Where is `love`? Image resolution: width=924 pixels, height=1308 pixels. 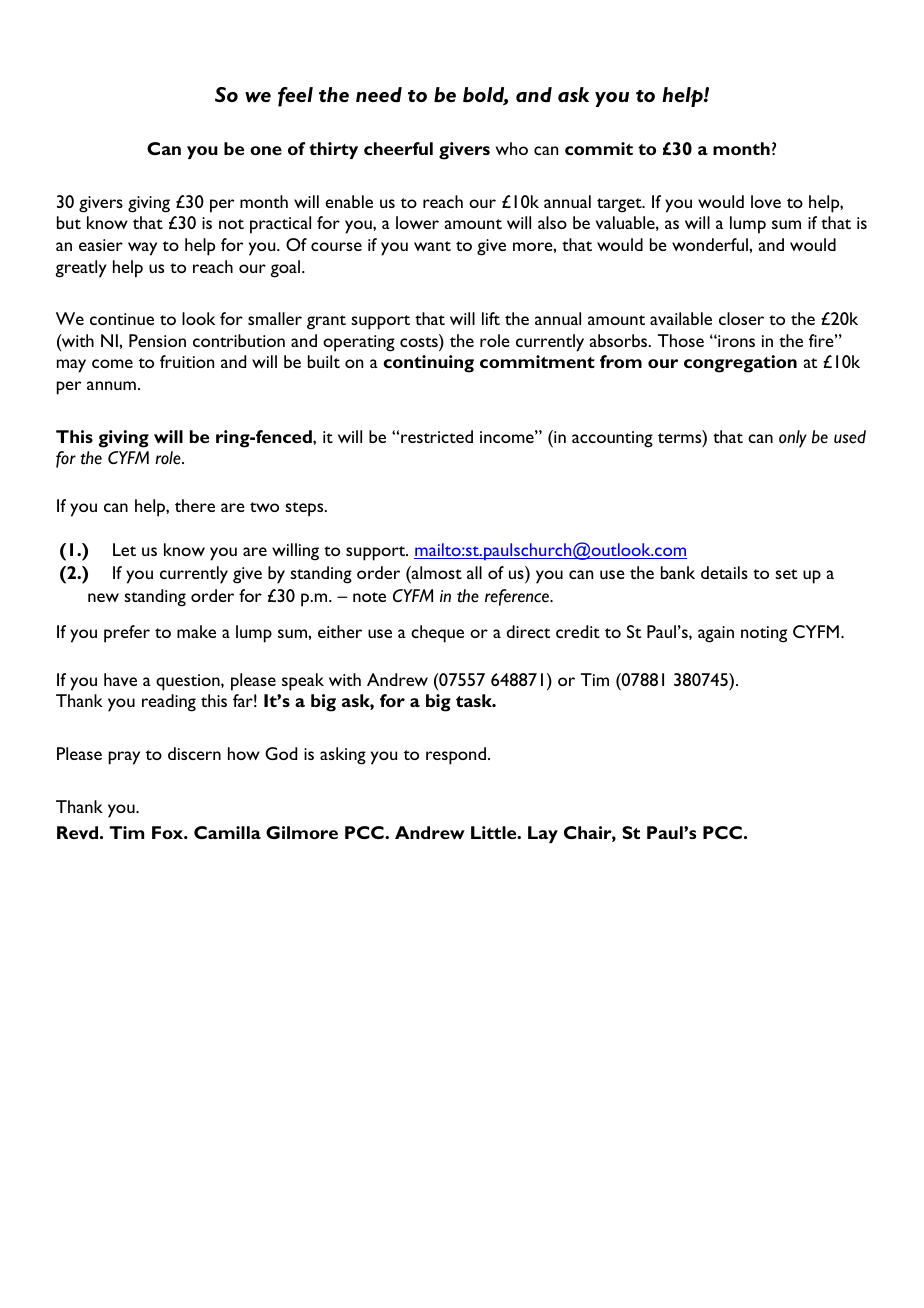 love is located at coordinates (766, 201).
